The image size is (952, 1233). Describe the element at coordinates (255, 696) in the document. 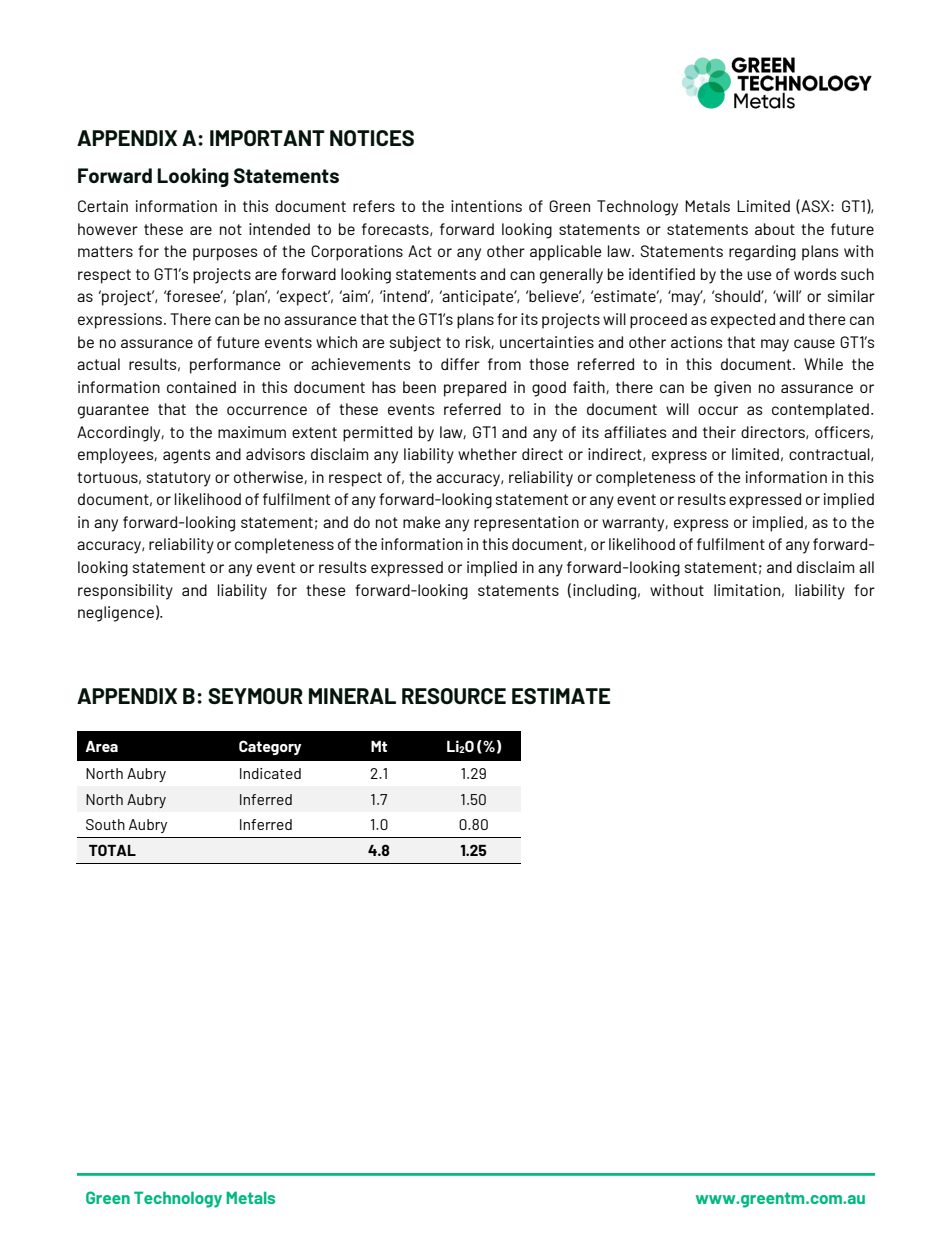

I see `SEYMOUR` at that location.
